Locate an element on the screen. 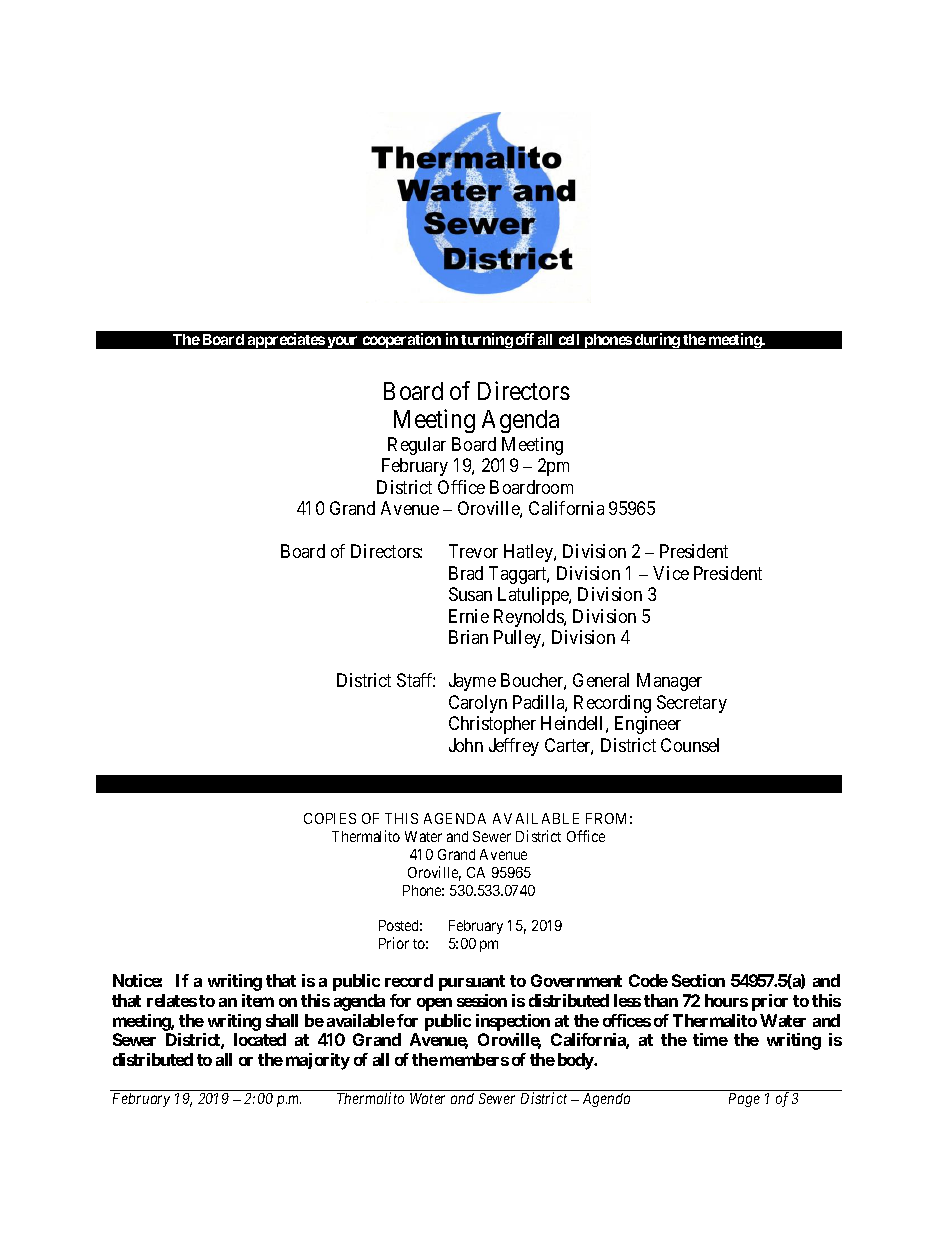  Staff is located at coordinates (416, 680).
